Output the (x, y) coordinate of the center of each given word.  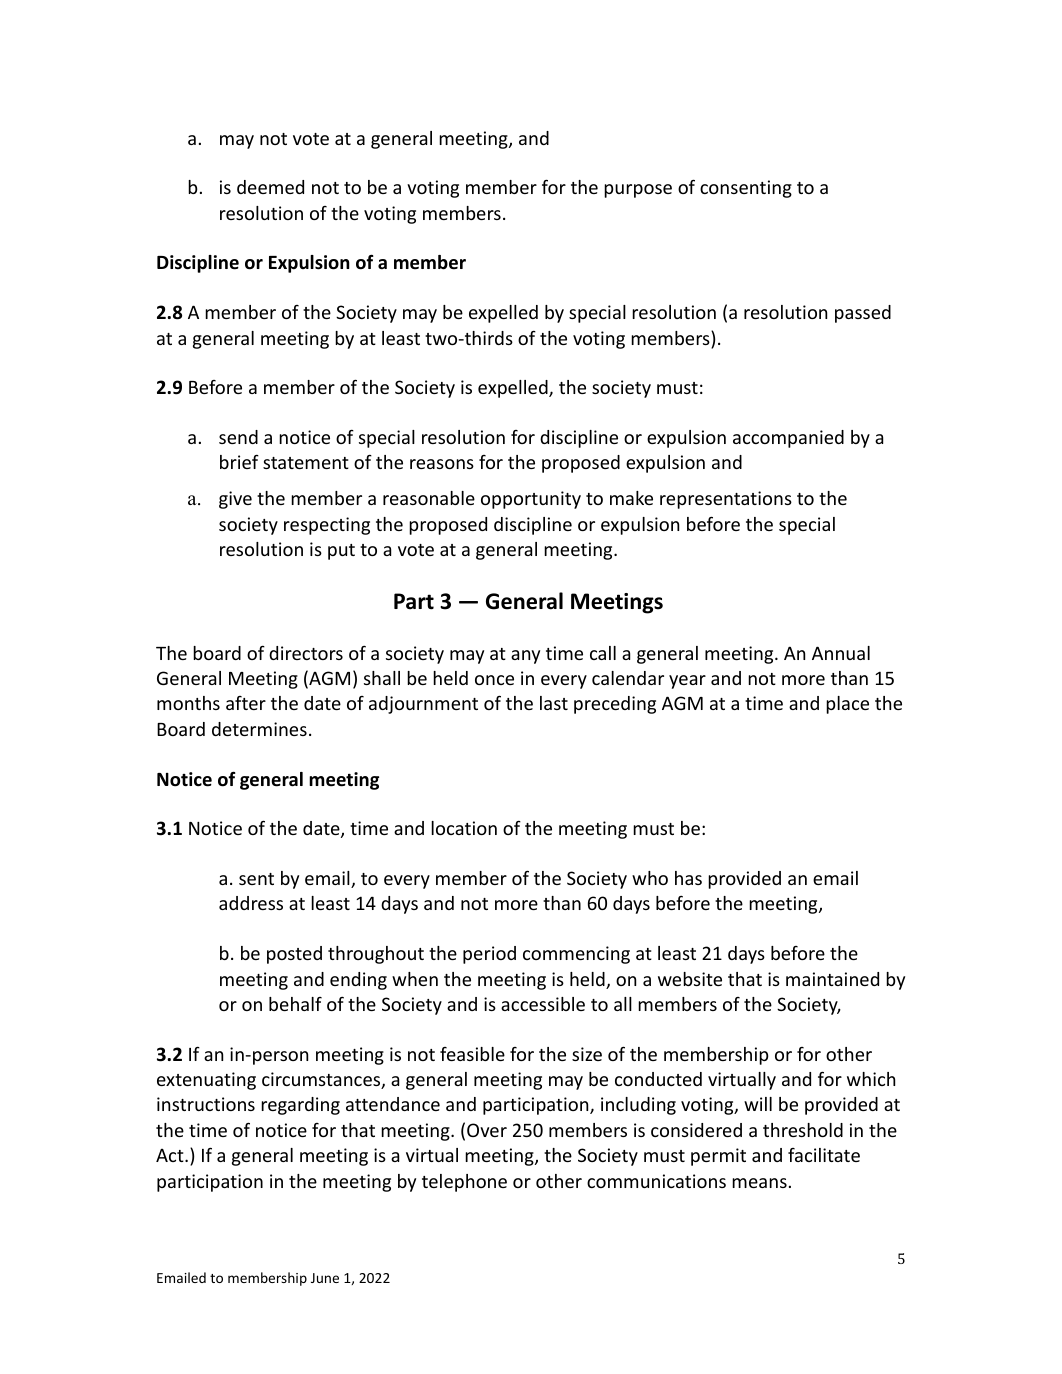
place (847, 705)
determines (259, 729)
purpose (638, 191)
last (554, 703)
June (325, 1278)
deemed (270, 187)
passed (863, 314)
